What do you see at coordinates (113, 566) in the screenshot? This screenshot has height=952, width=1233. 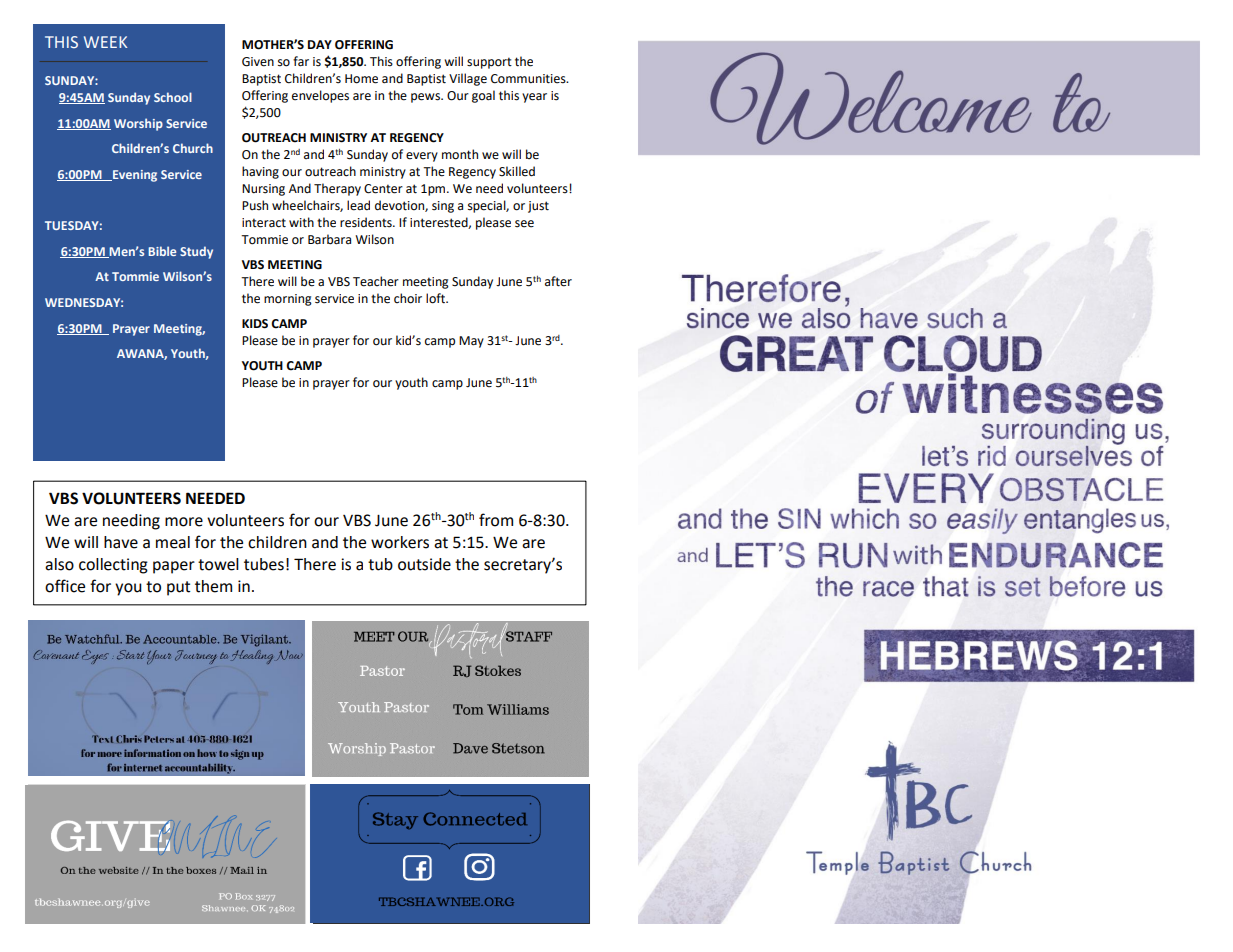 I see `collecting` at bounding box center [113, 566].
